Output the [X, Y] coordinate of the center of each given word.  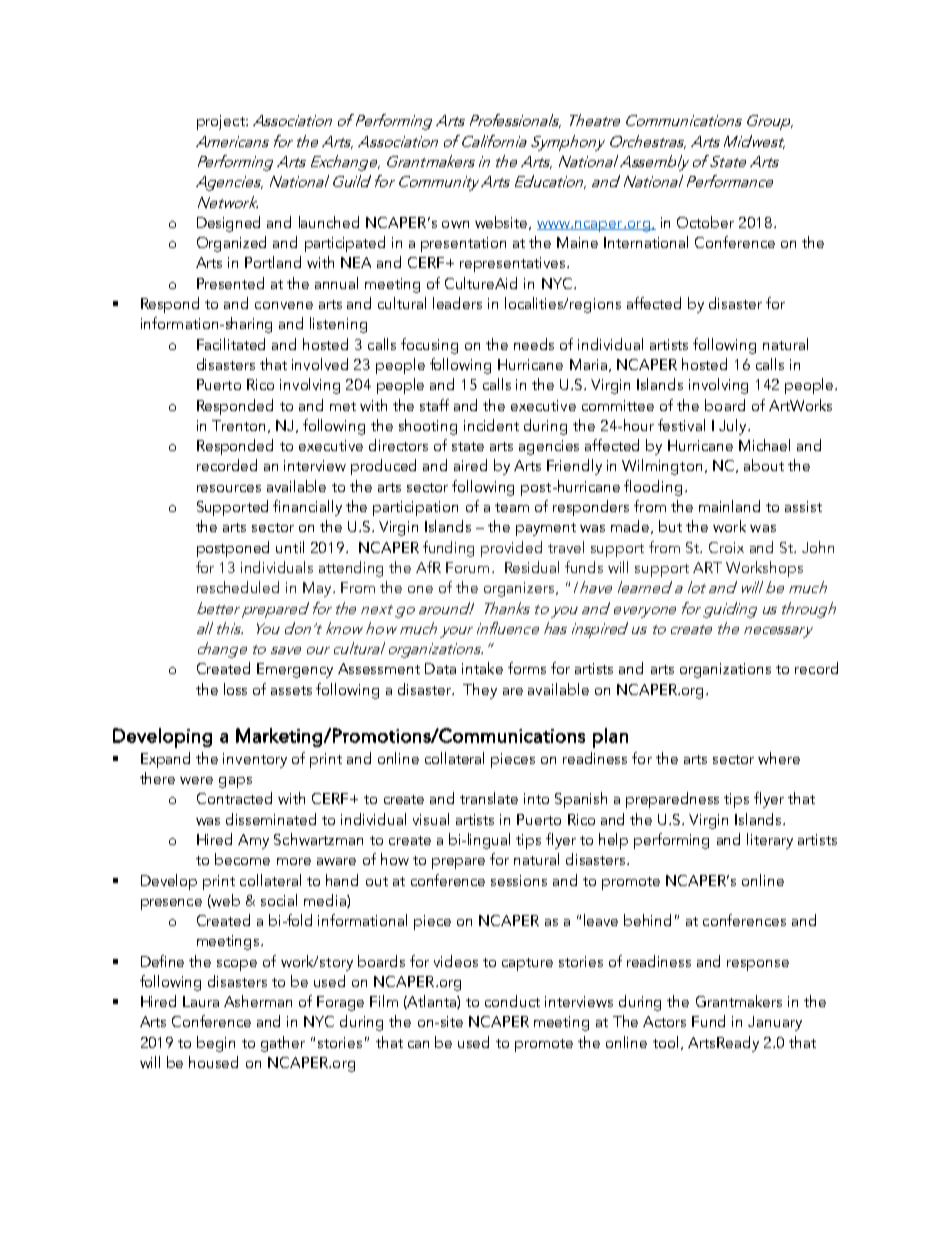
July [734, 427]
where [779, 758]
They [480, 691]
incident [491, 425]
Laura [201, 1001]
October [705, 222]
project [222, 122]
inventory [255, 760]
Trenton [238, 425]
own [455, 224]
